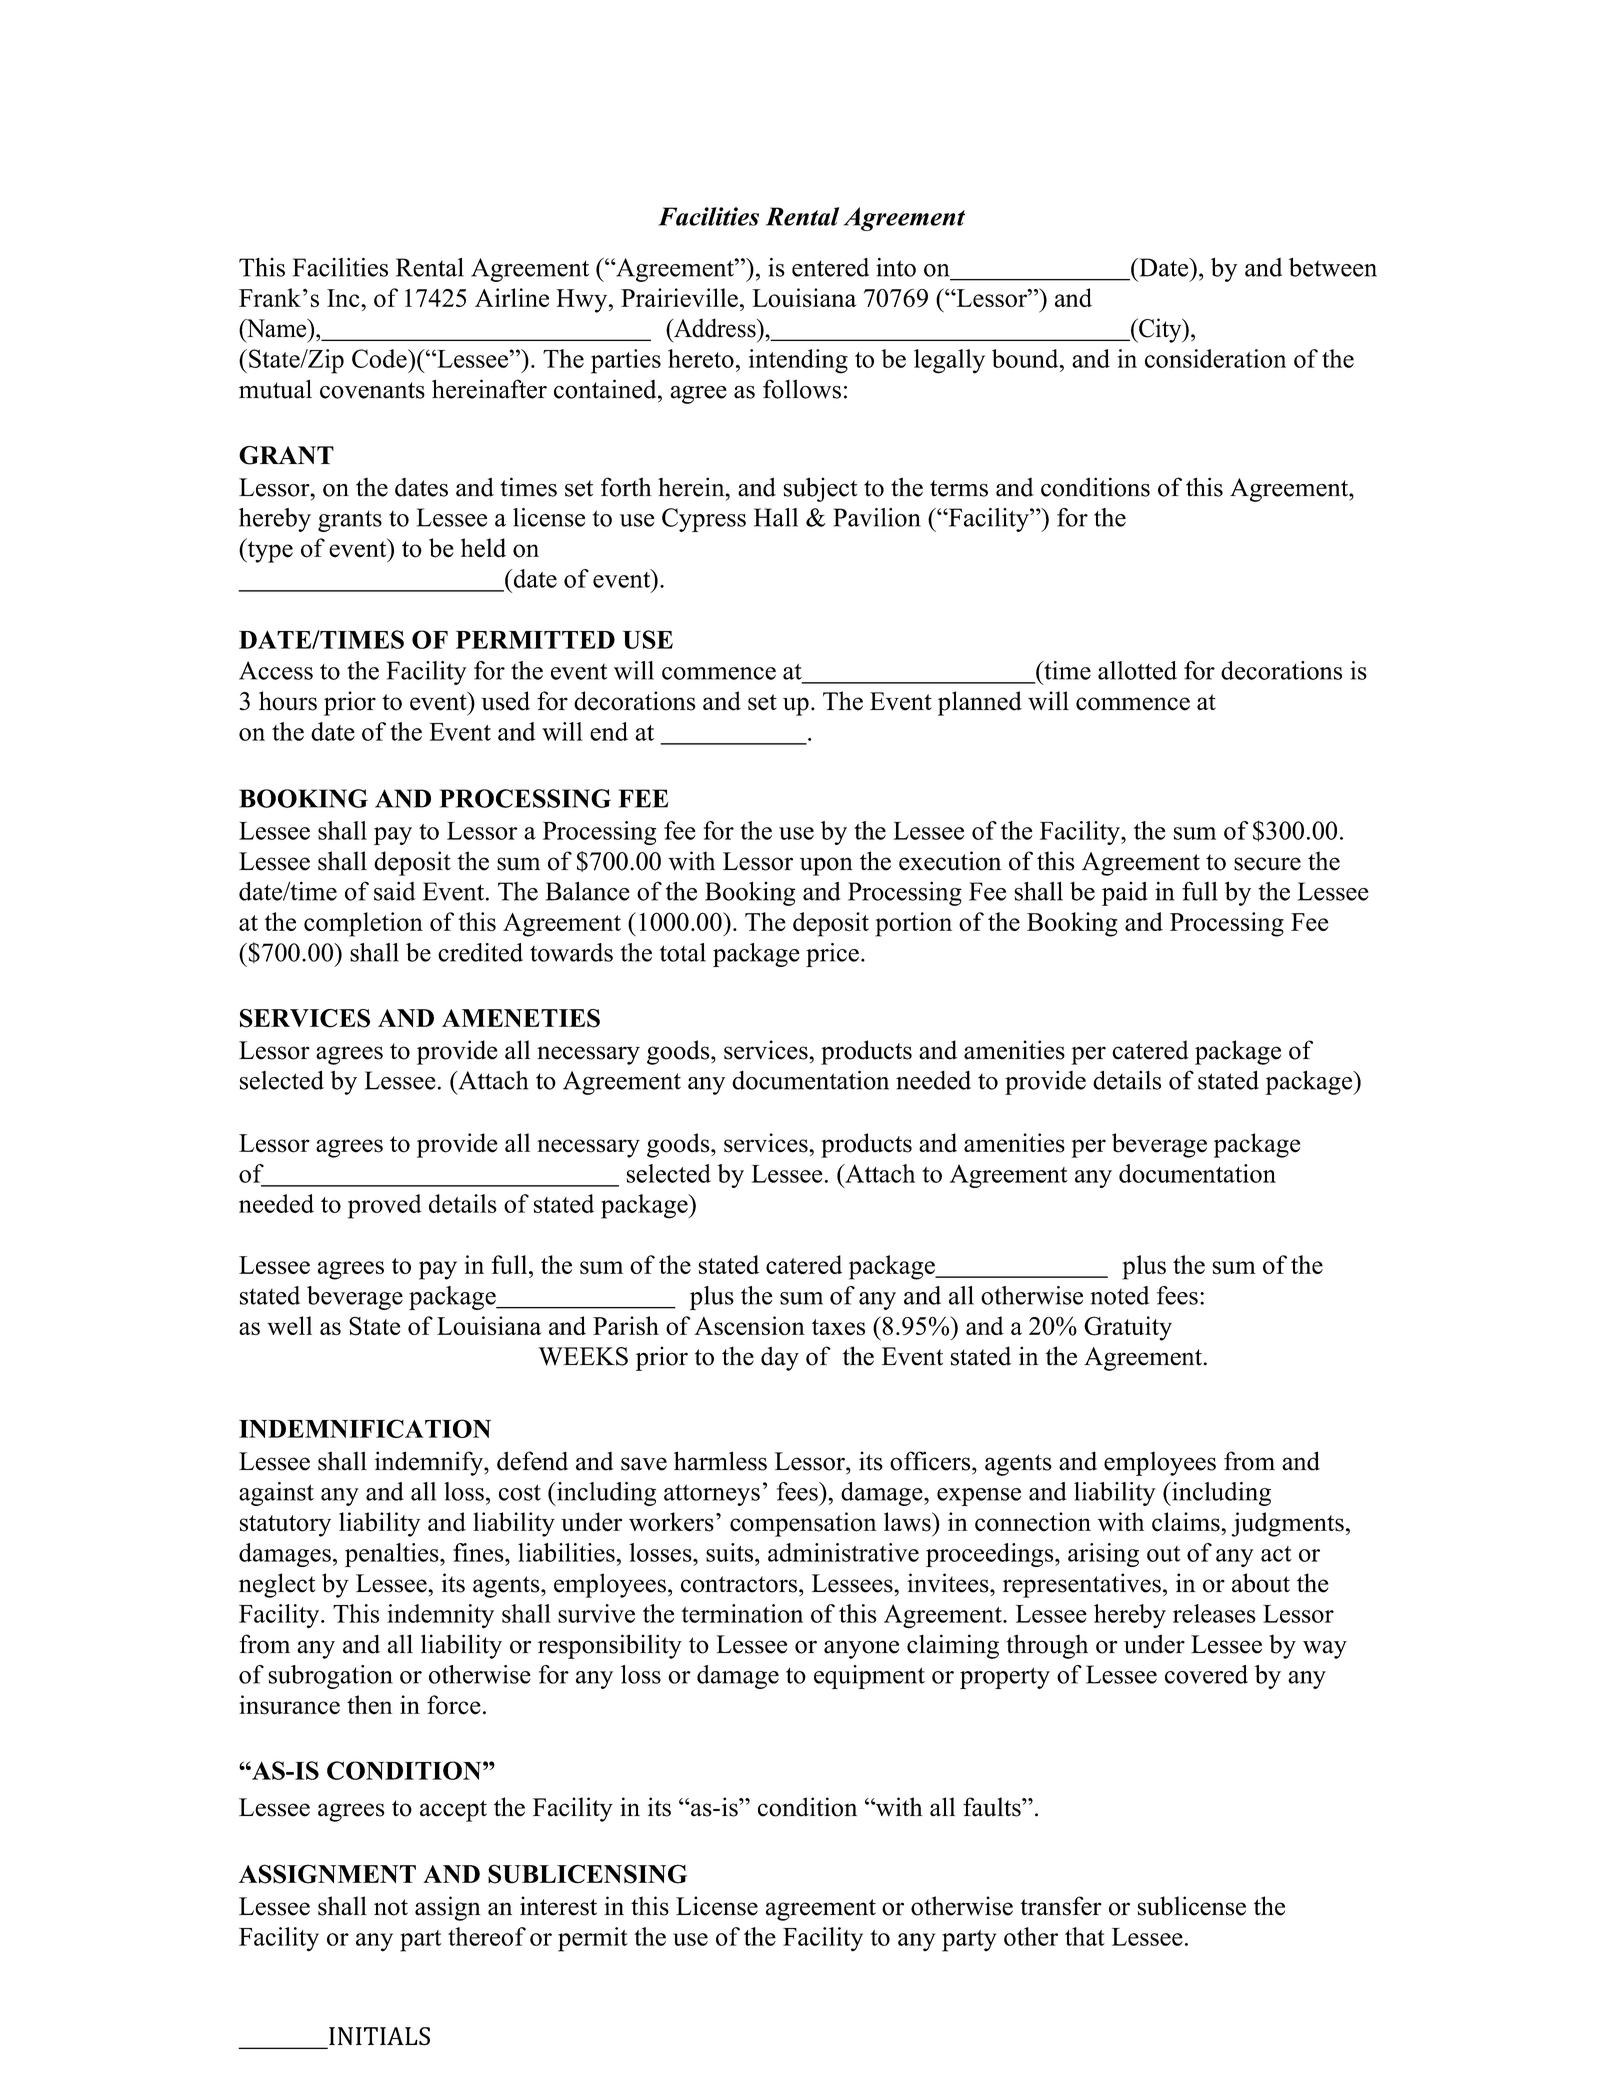  What do you see at coordinates (993, 1807) in the page?
I see `faults` at bounding box center [993, 1807].
